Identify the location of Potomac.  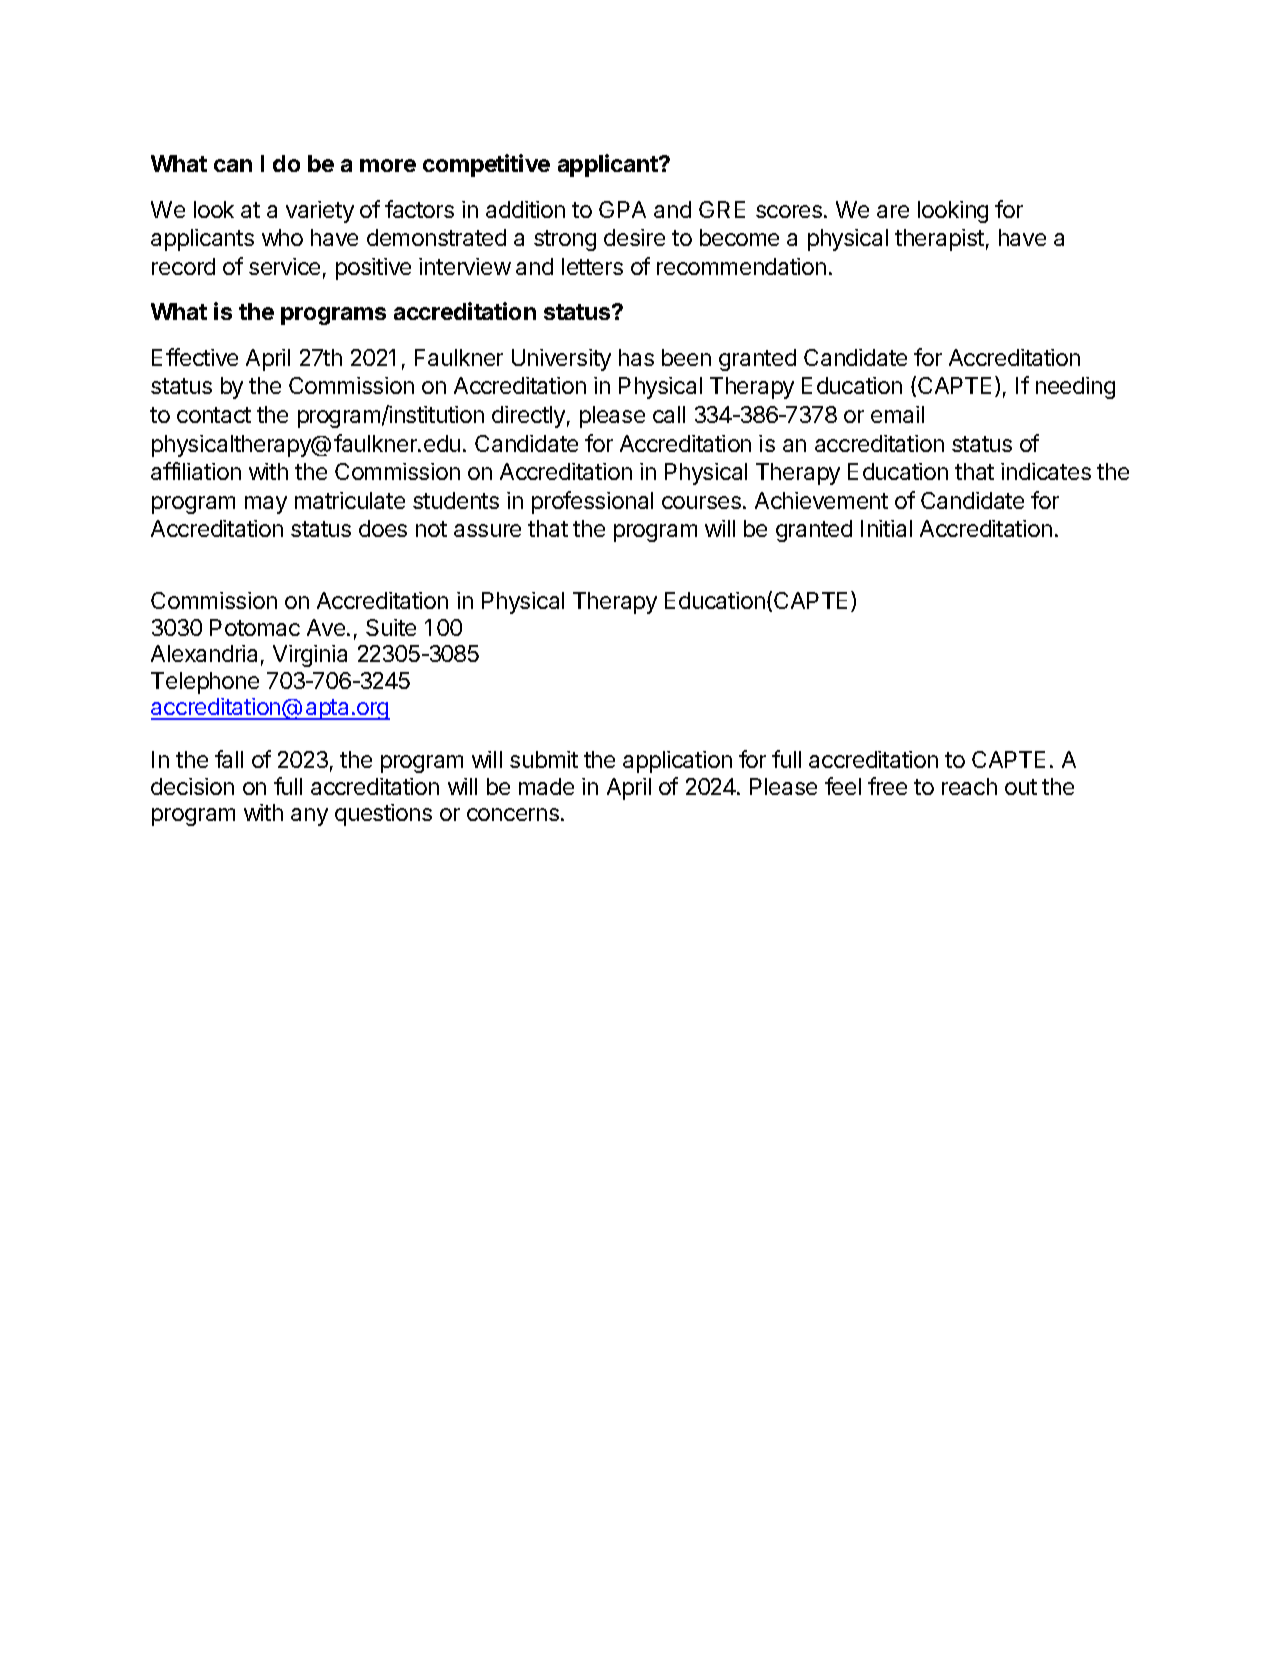
(255, 627).
